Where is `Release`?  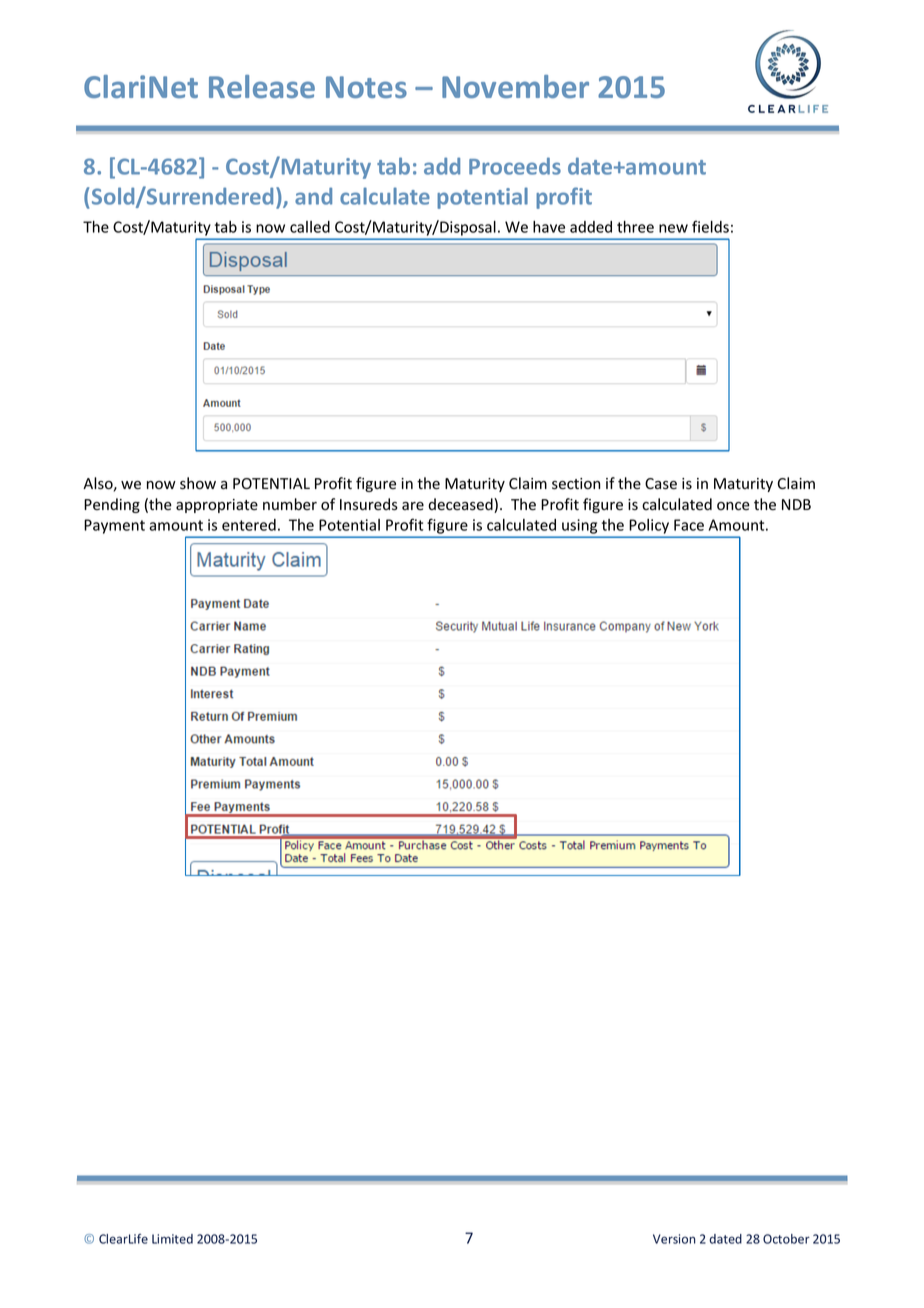 Release is located at coordinates (262, 86).
